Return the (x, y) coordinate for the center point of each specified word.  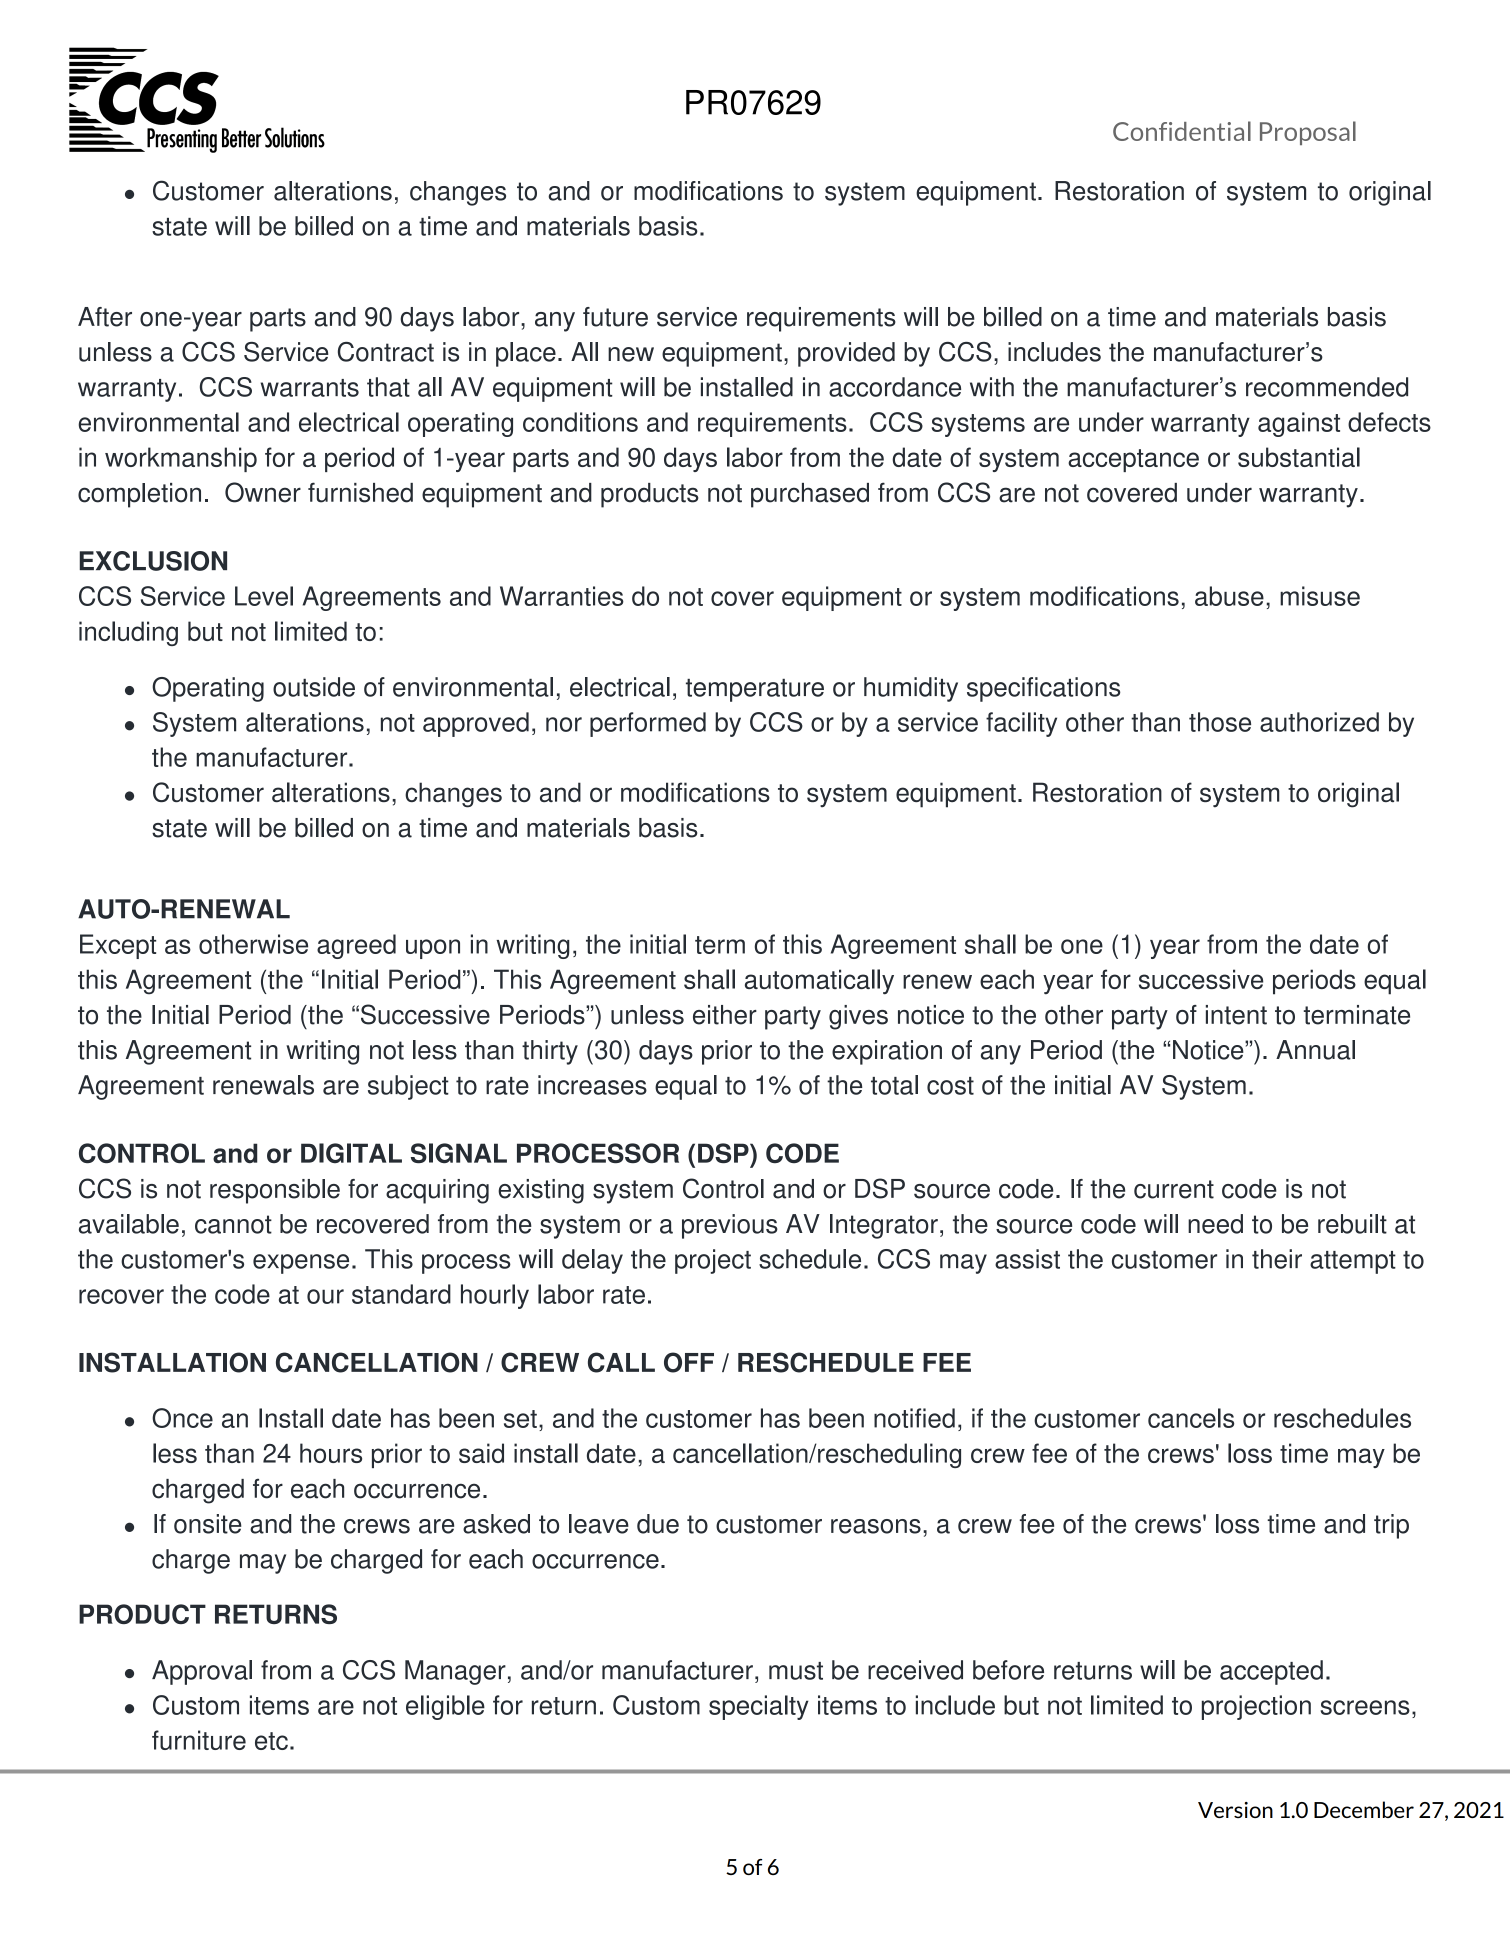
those (1220, 722)
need (1215, 1224)
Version (1235, 1810)
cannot (233, 1224)
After (105, 317)
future (615, 317)
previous (730, 1226)
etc (271, 1741)
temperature (755, 690)
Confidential (1182, 131)
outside (314, 687)
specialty (759, 1707)
